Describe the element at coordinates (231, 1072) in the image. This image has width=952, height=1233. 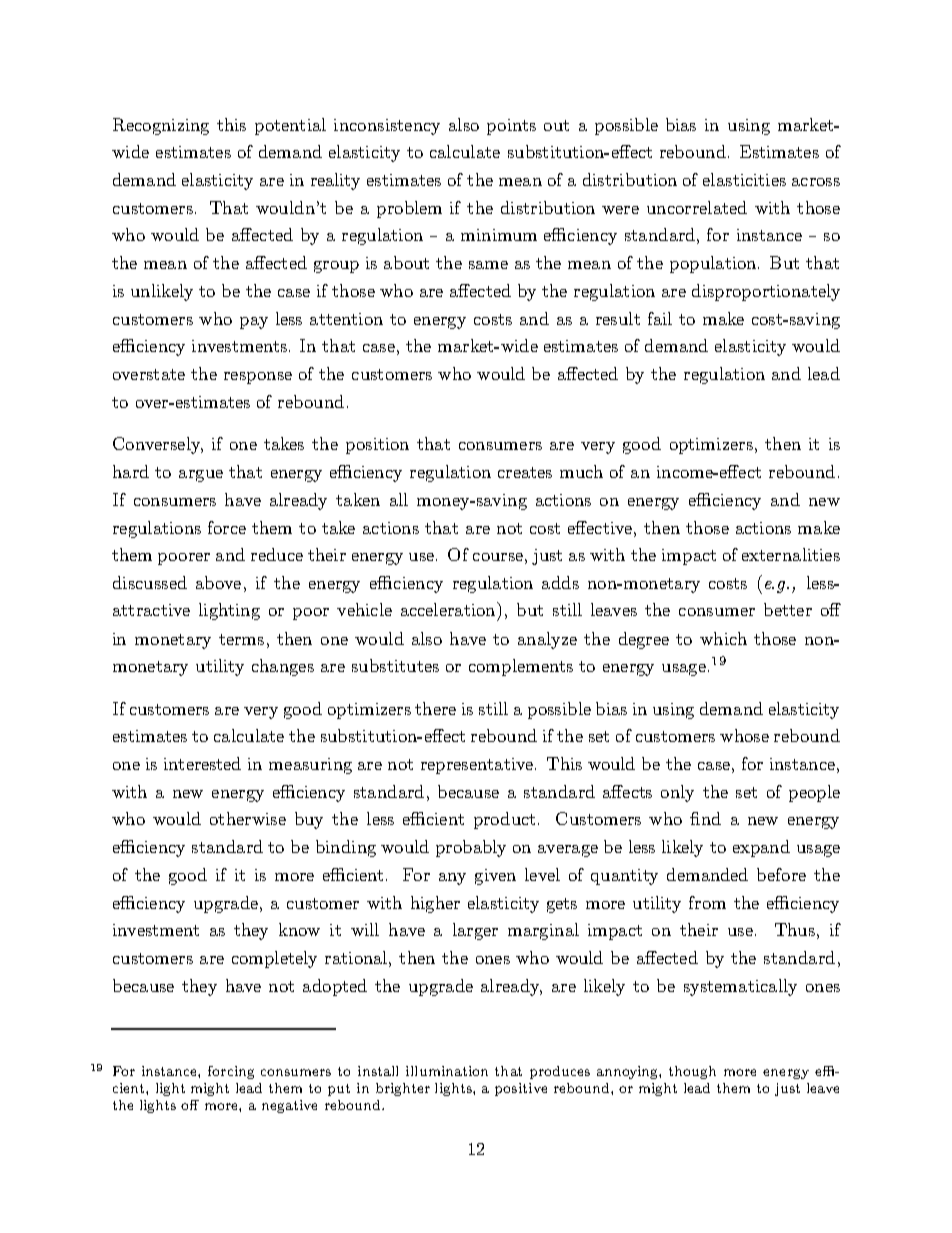
I see `forcing` at that location.
